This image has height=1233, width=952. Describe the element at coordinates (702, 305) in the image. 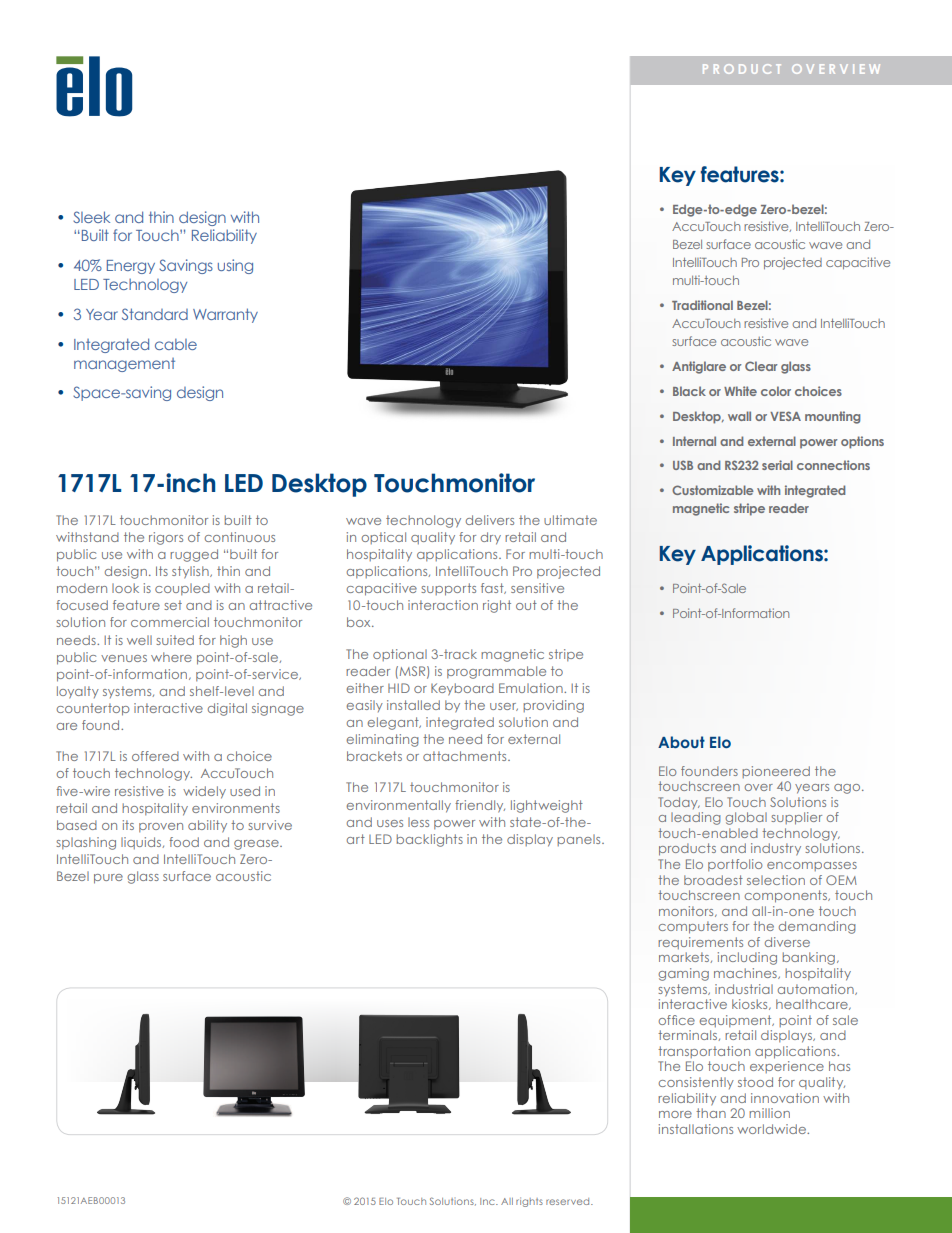

I see `Traditional` at that location.
